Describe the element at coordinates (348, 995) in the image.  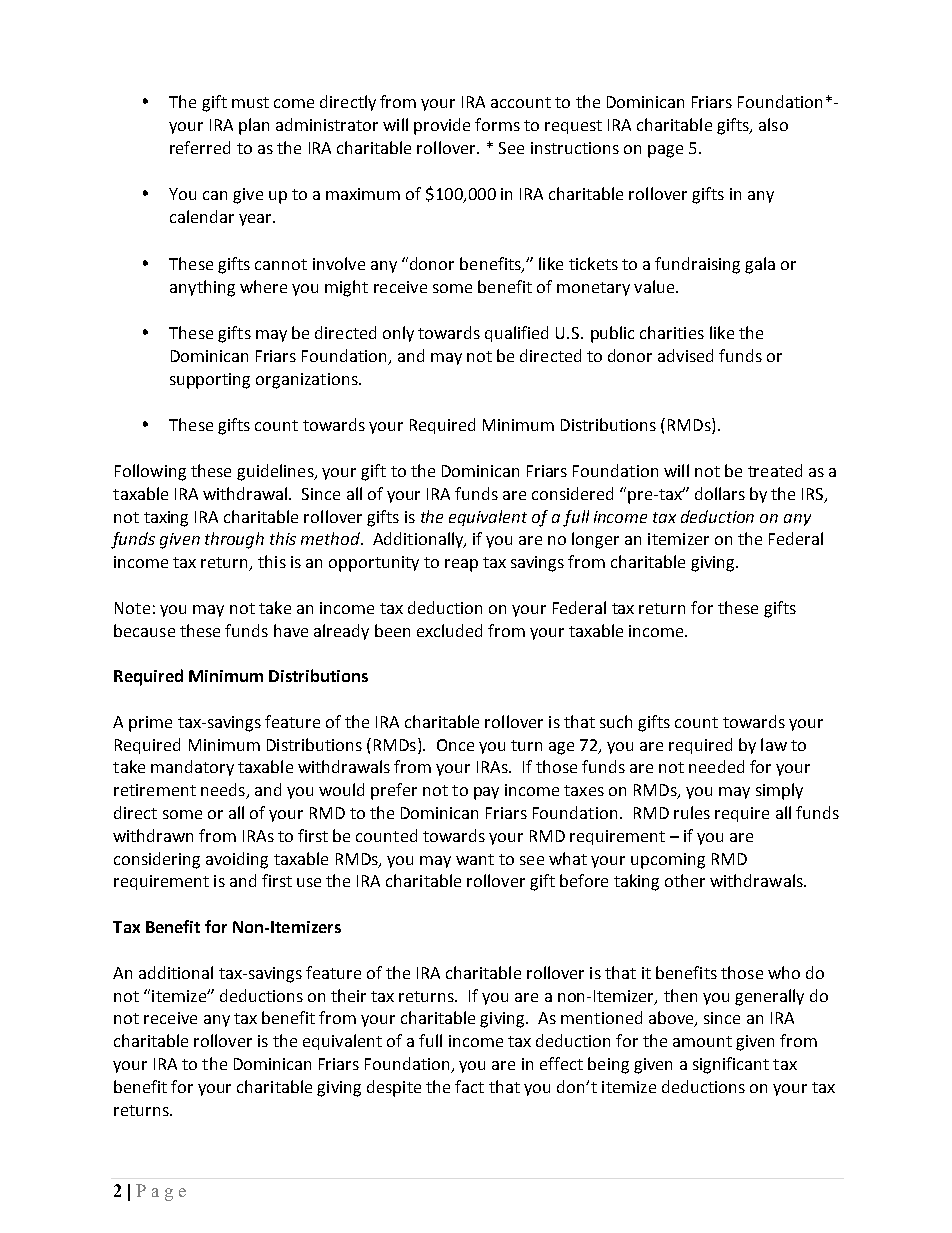
I see `their` at that location.
